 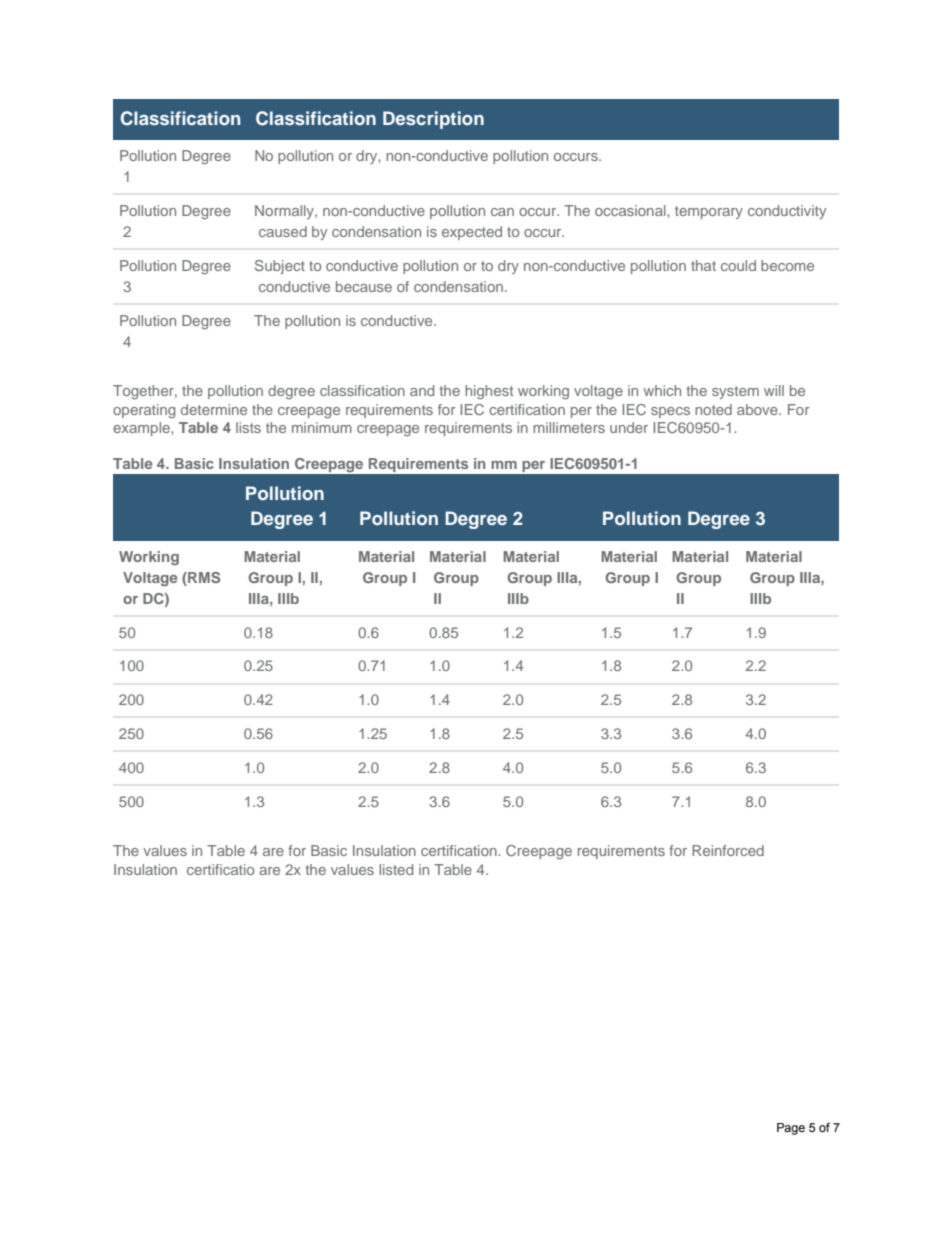 What do you see at coordinates (728, 850) in the screenshot?
I see `Reinforced` at bounding box center [728, 850].
